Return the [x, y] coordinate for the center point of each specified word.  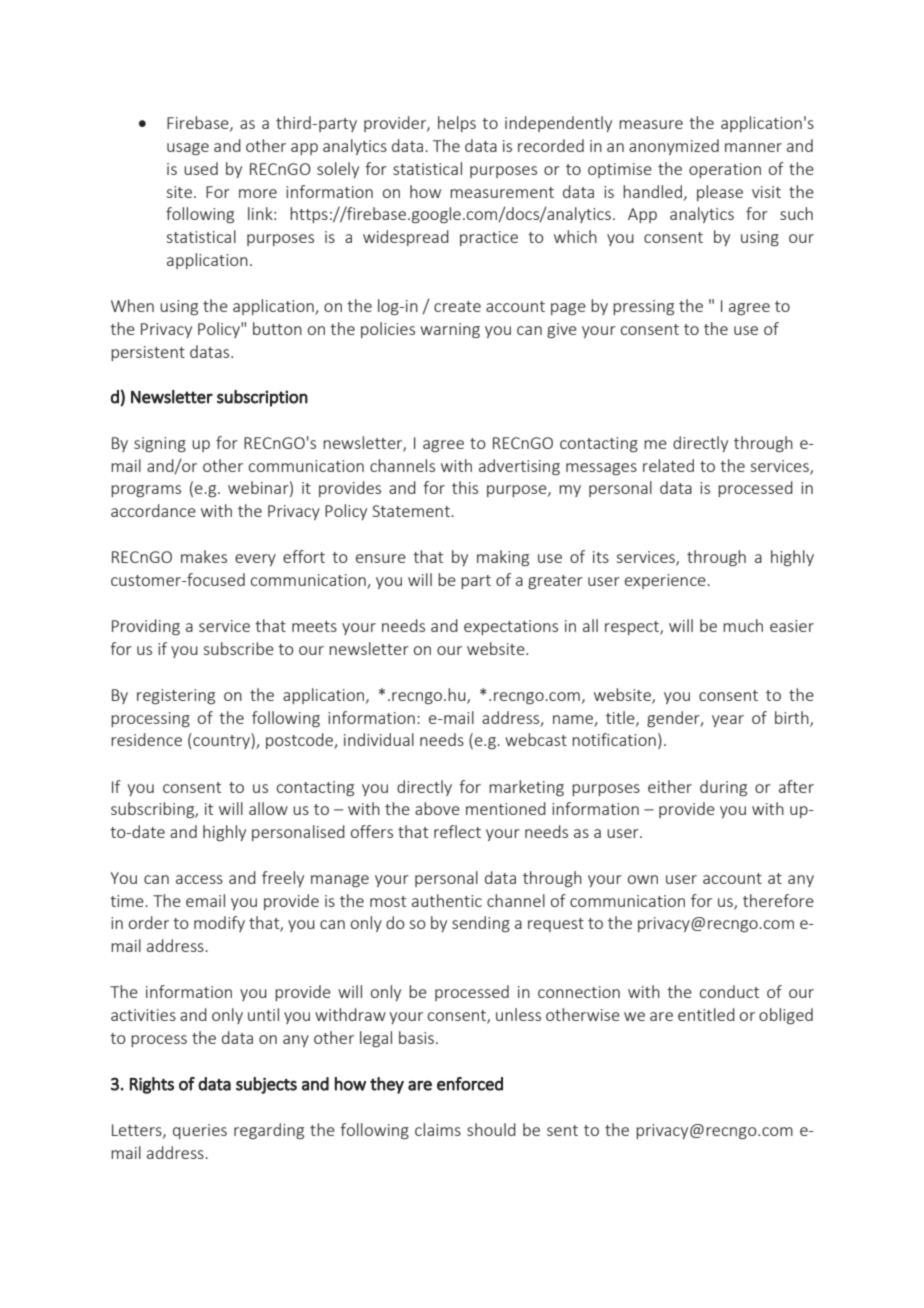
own [643, 879]
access [199, 879]
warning [450, 330]
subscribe [239, 648]
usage [188, 149]
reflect [457, 831]
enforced [470, 1084]
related [668, 465]
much [743, 625]
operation [725, 170]
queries [200, 1131]
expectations [511, 627]
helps [457, 124]
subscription [262, 398]
